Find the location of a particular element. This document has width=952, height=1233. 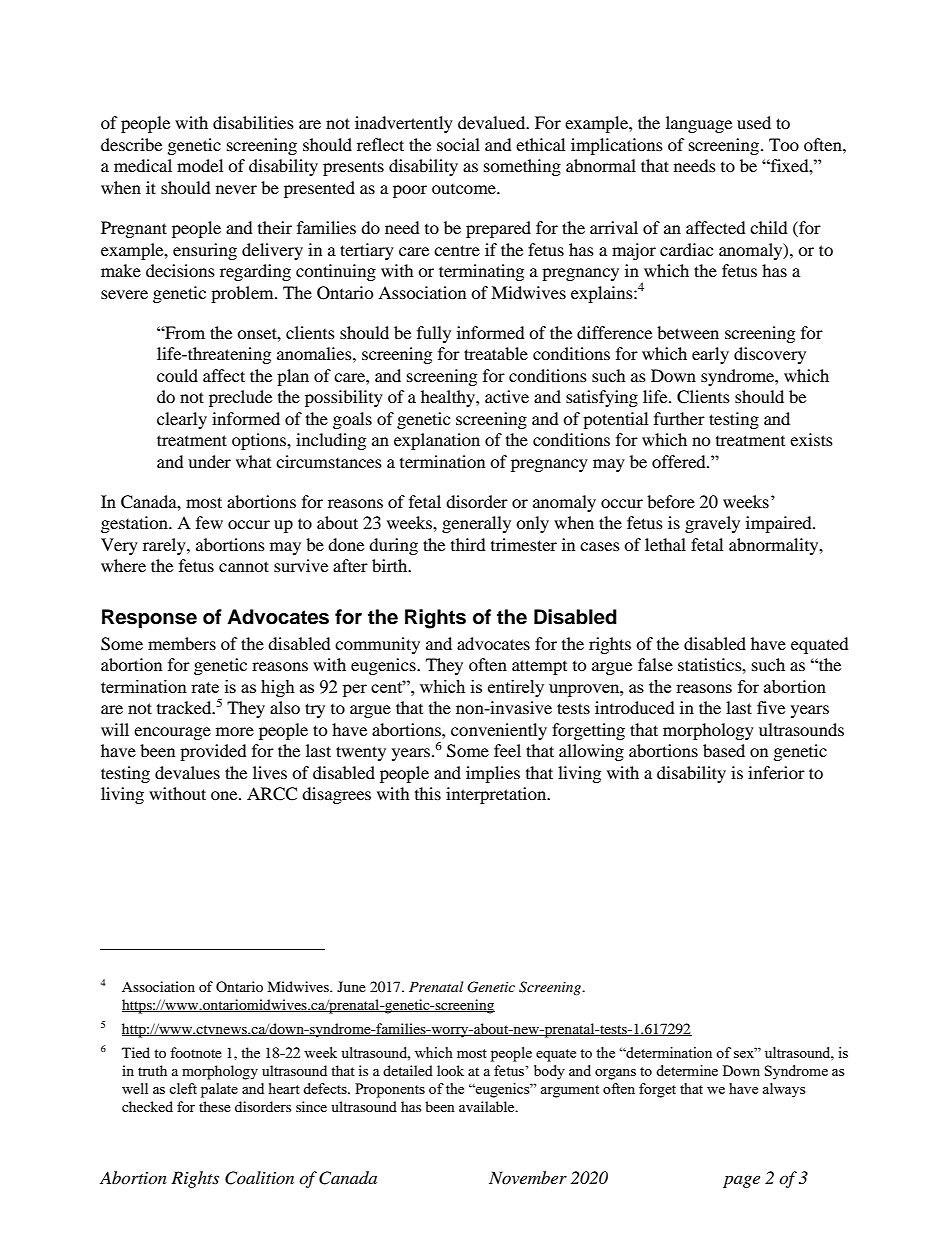

determine is located at coordinates (687, 1070).
